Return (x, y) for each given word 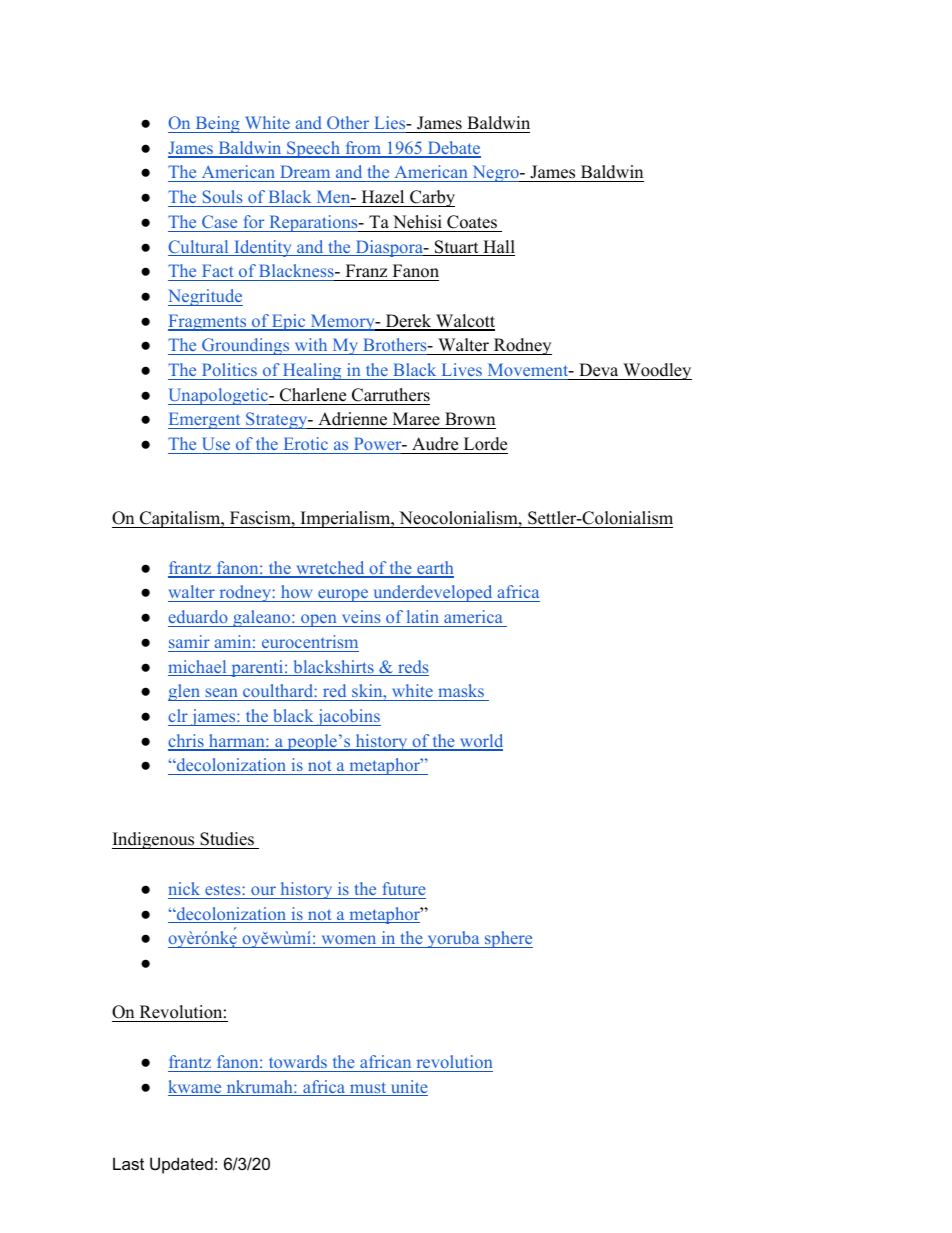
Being (217, 124)
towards (298, 1061)
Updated (181, 1165)
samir (189, 641)
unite (408, 1088)
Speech (313, 149)
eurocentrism (310, 641)
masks (461, 690)
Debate (453, 149)
